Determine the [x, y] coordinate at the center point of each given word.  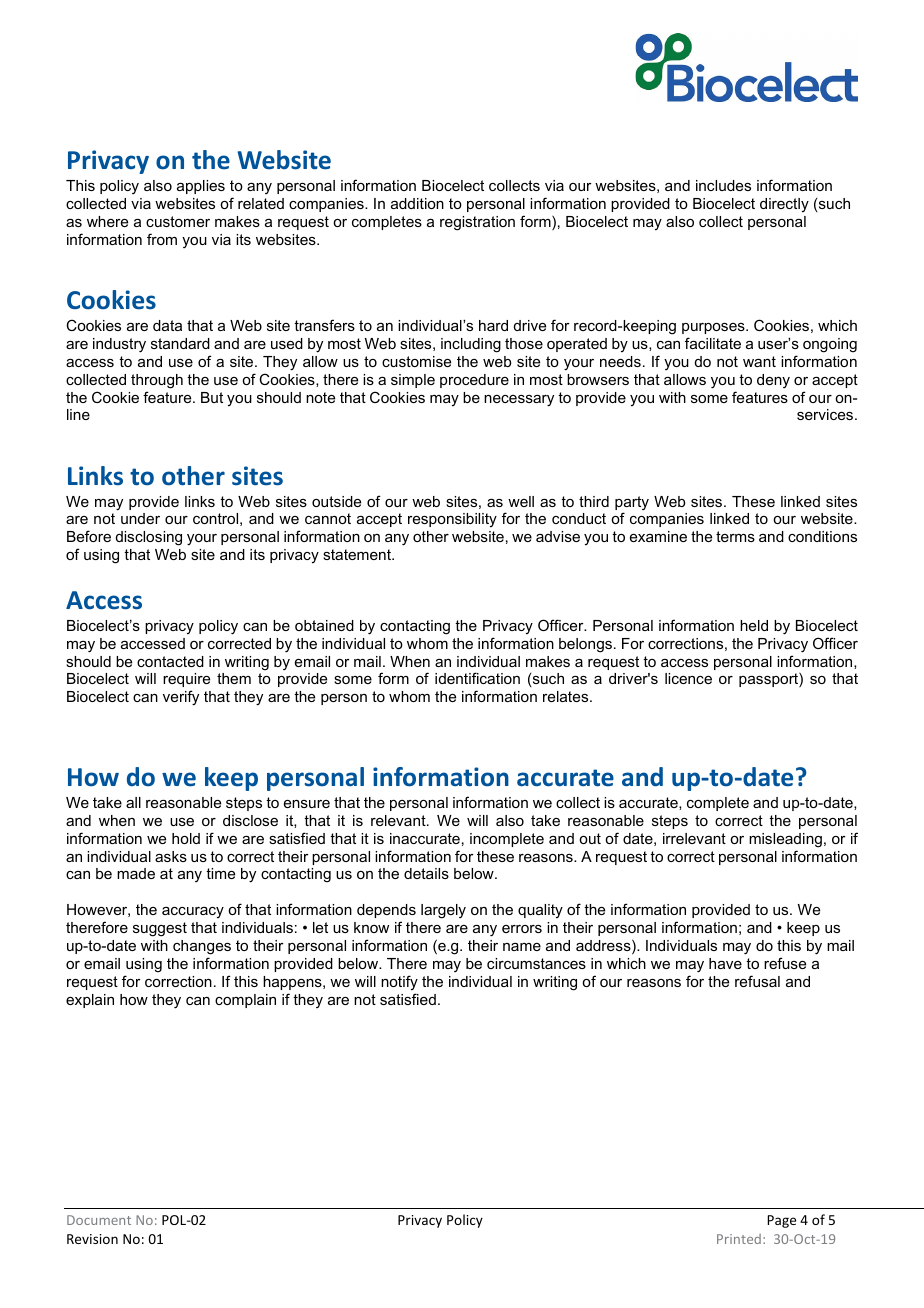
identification [477, 678]
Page [781, 1221]
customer [178, 221]
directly [784, 205]
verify [181, 698]
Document [99, 1220]
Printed [739, 1239]
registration [477, 223]
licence [688, 678]
